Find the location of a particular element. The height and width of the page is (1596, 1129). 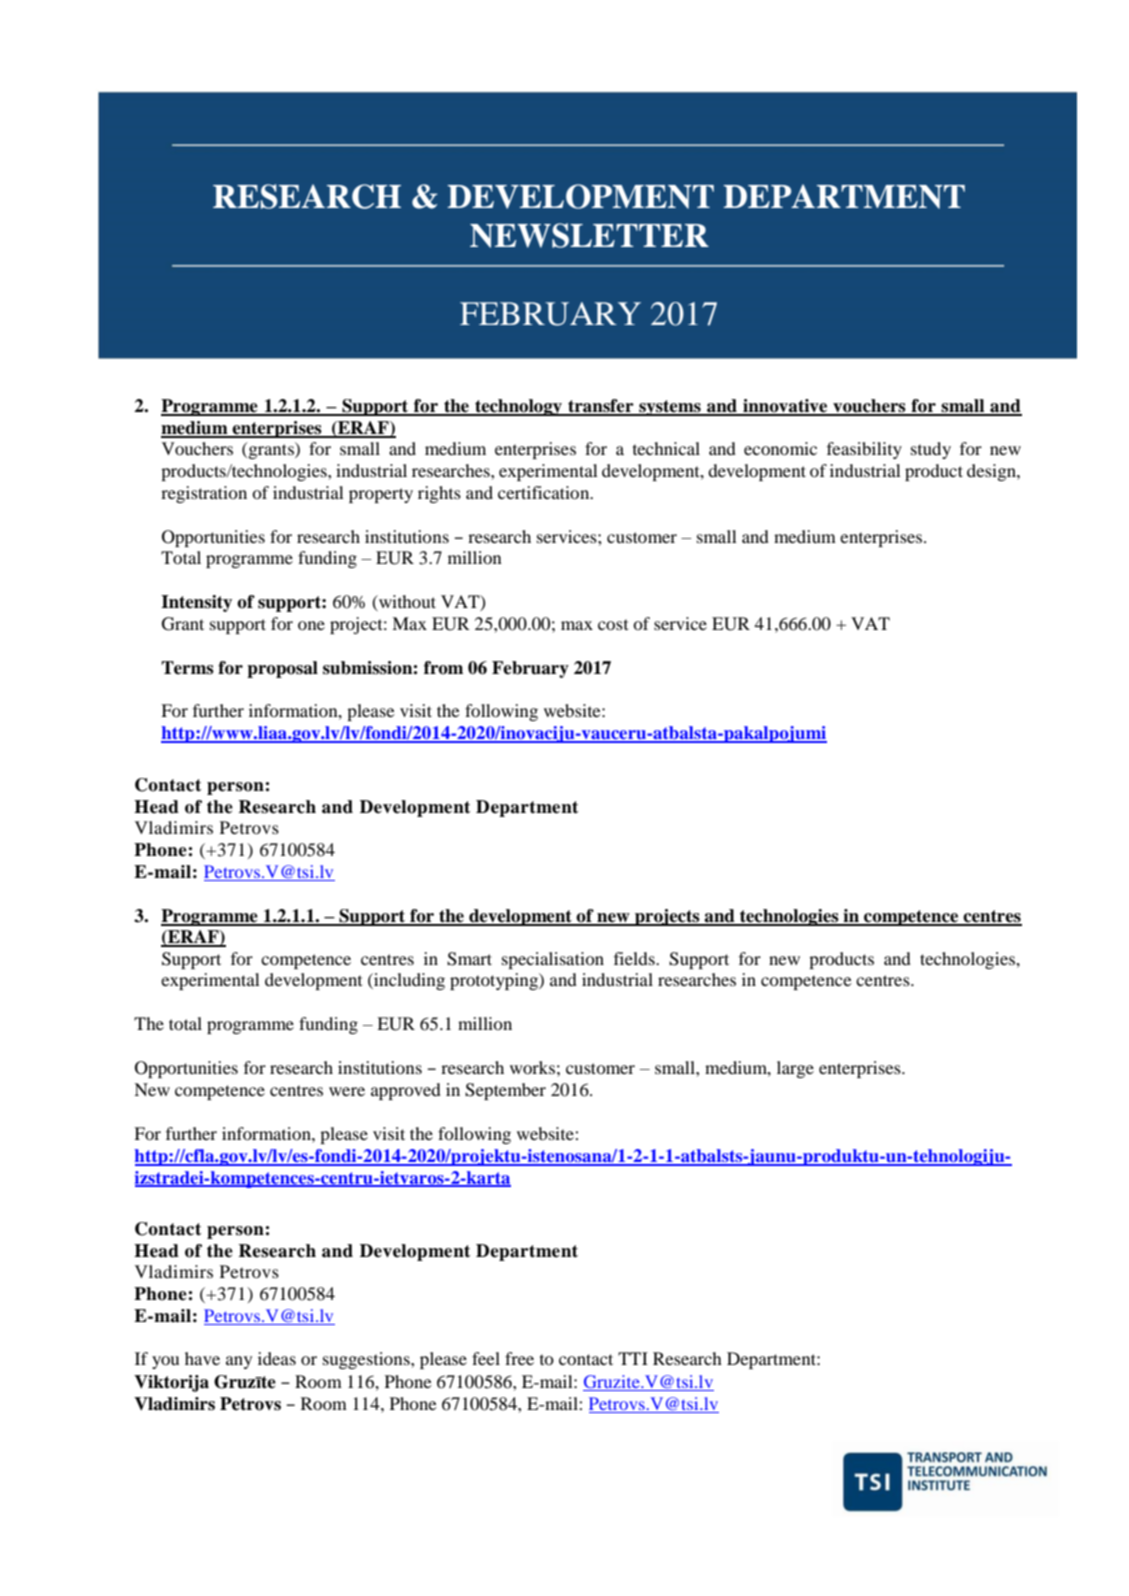

NEWSLETTER is located at coordinates (589, 235).
